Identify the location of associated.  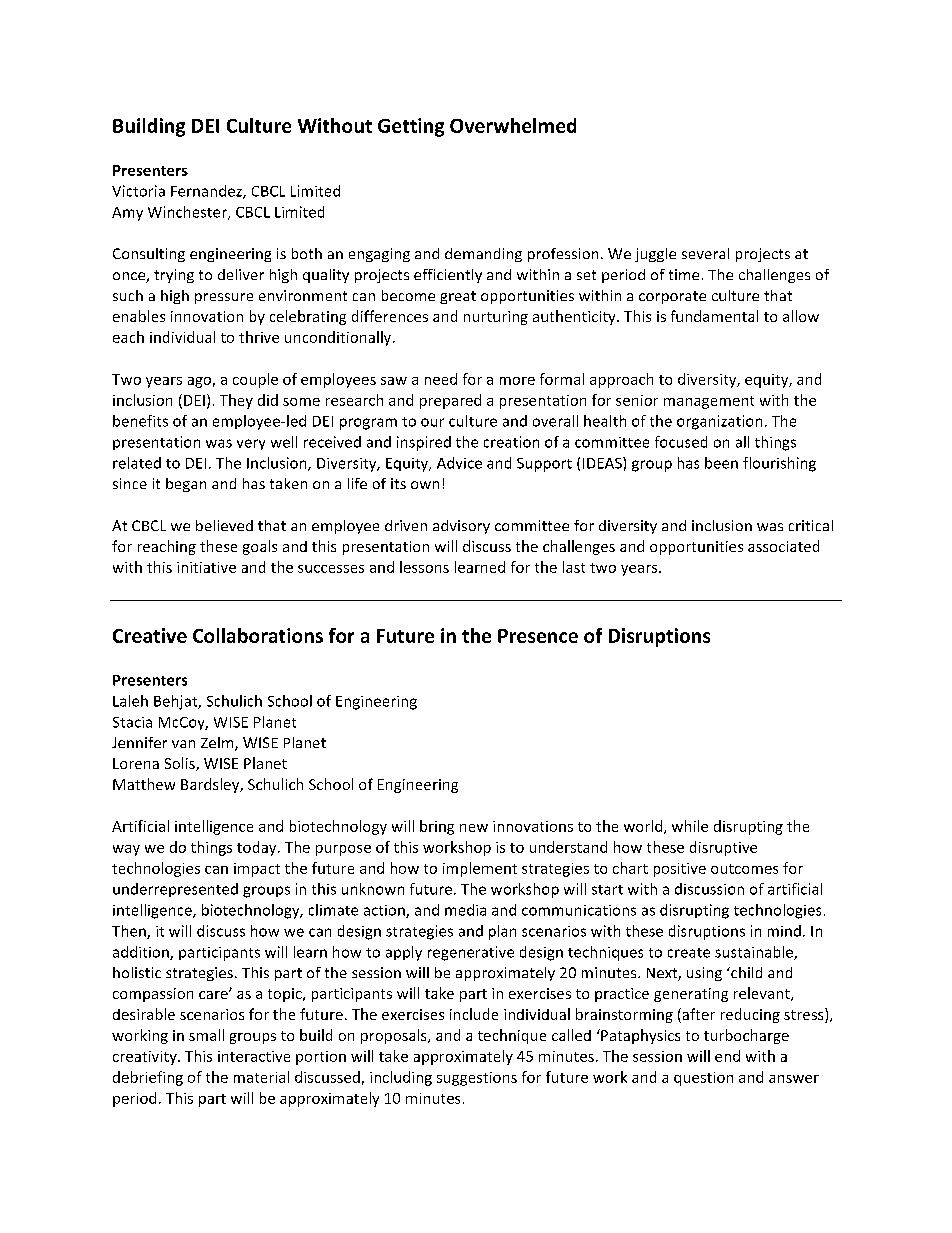
(783, 546).
